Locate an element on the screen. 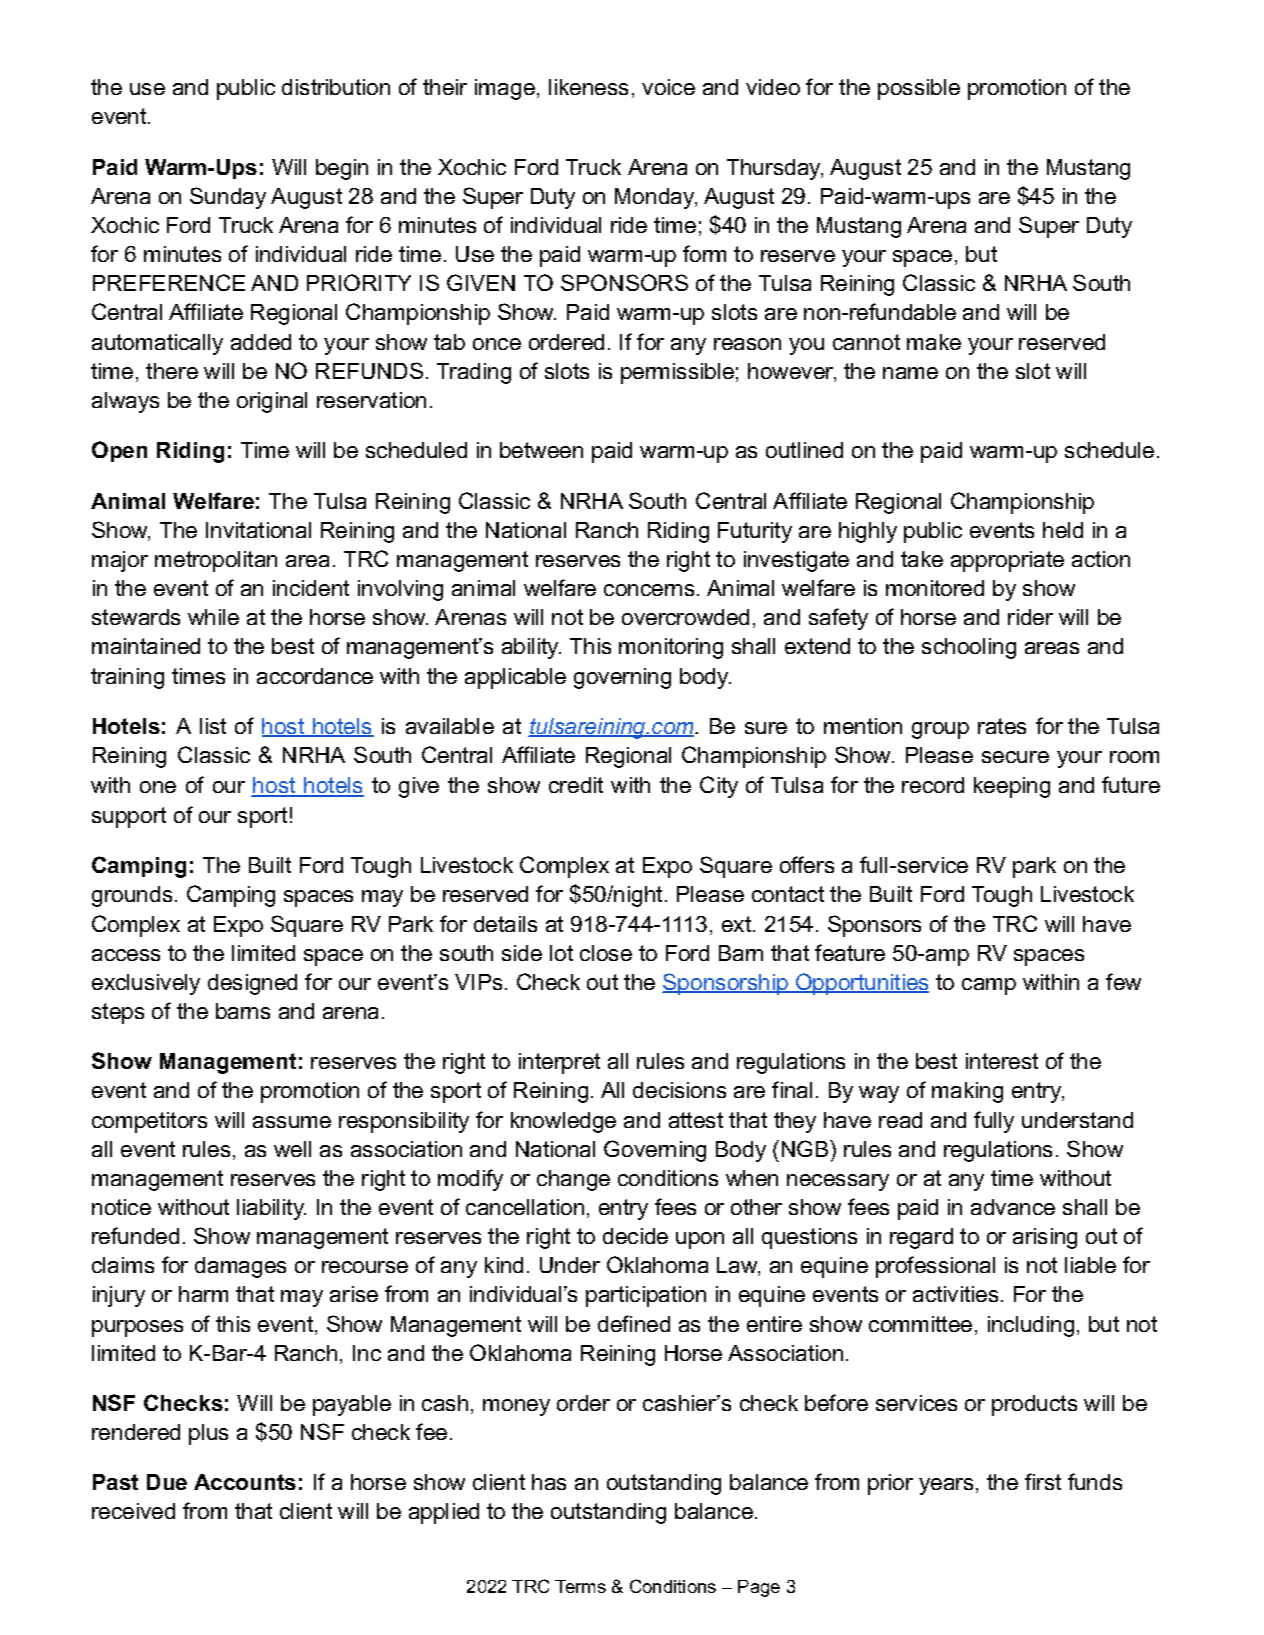  advance is located at coordinates (1013, 1207).
